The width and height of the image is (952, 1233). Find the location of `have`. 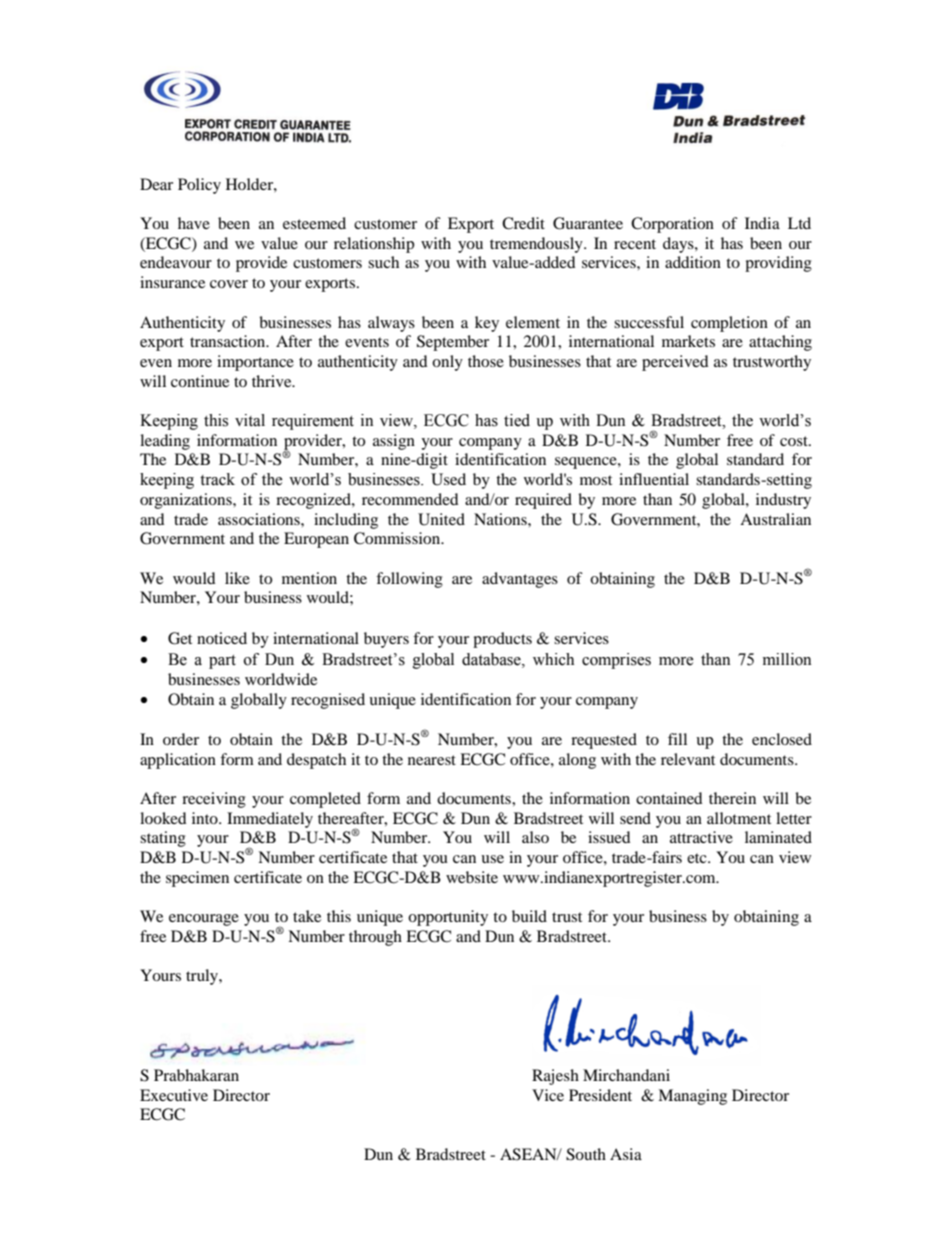

have is located at coordinates (194, 223).
